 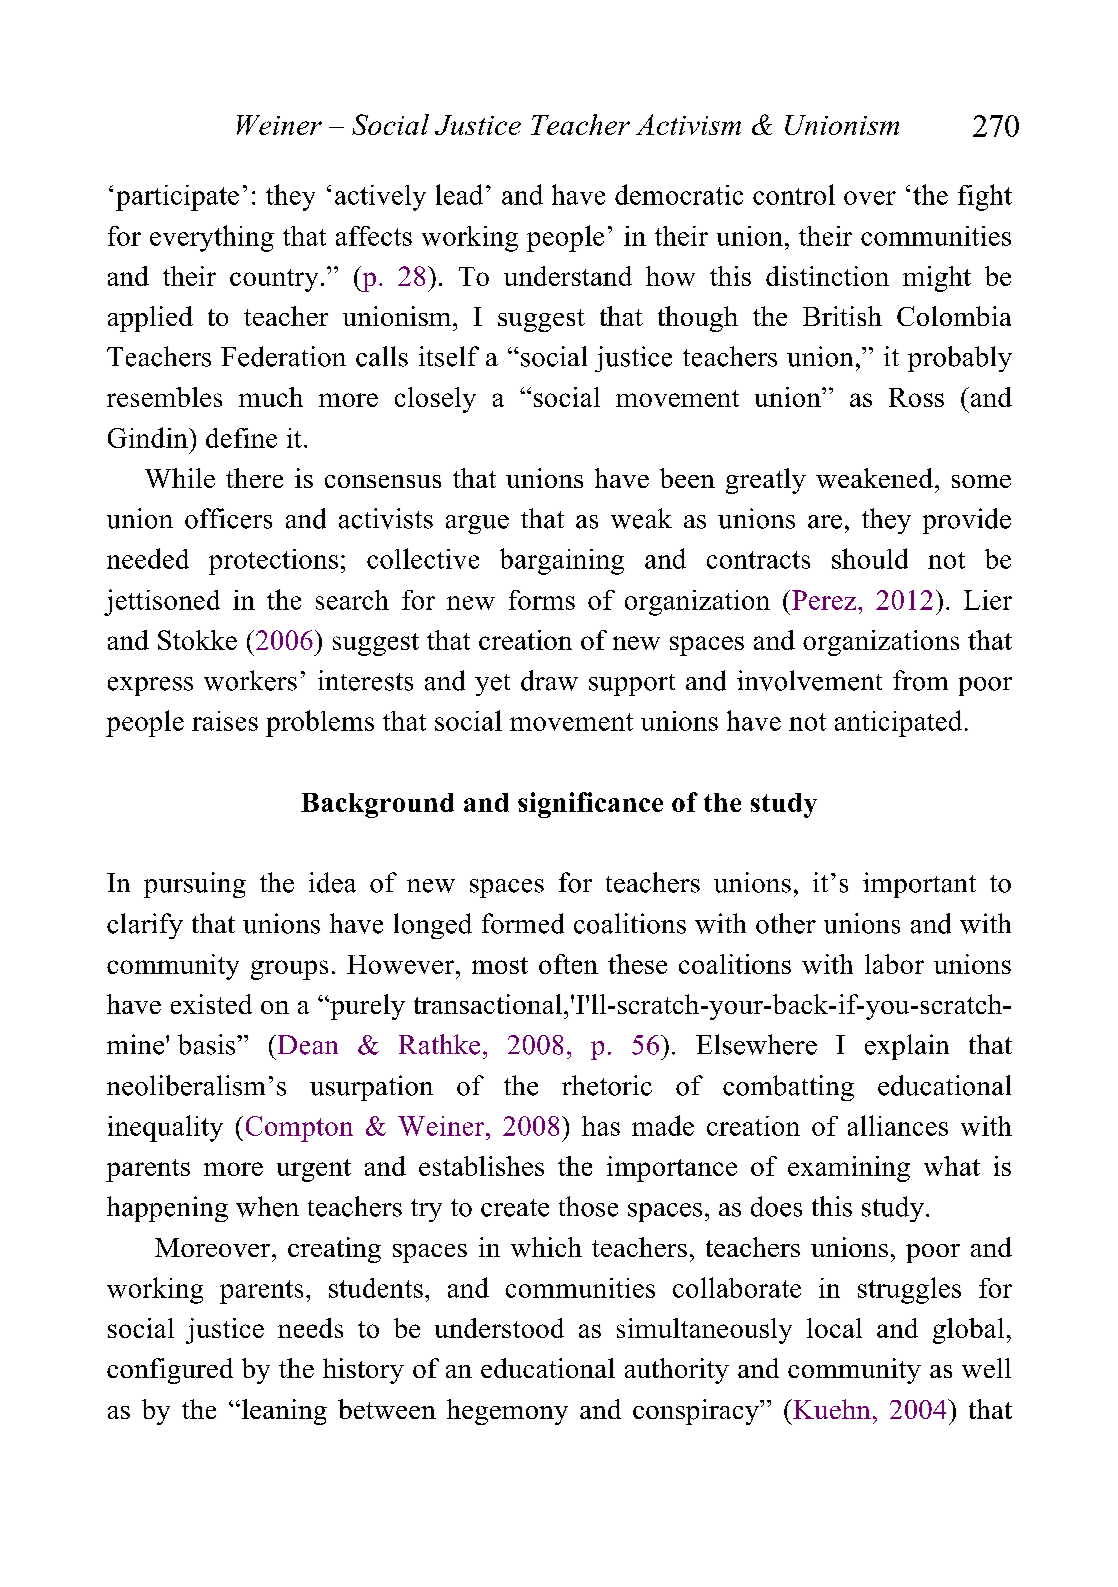 I want to click on hegemony, so click(x=507, y=1412).
